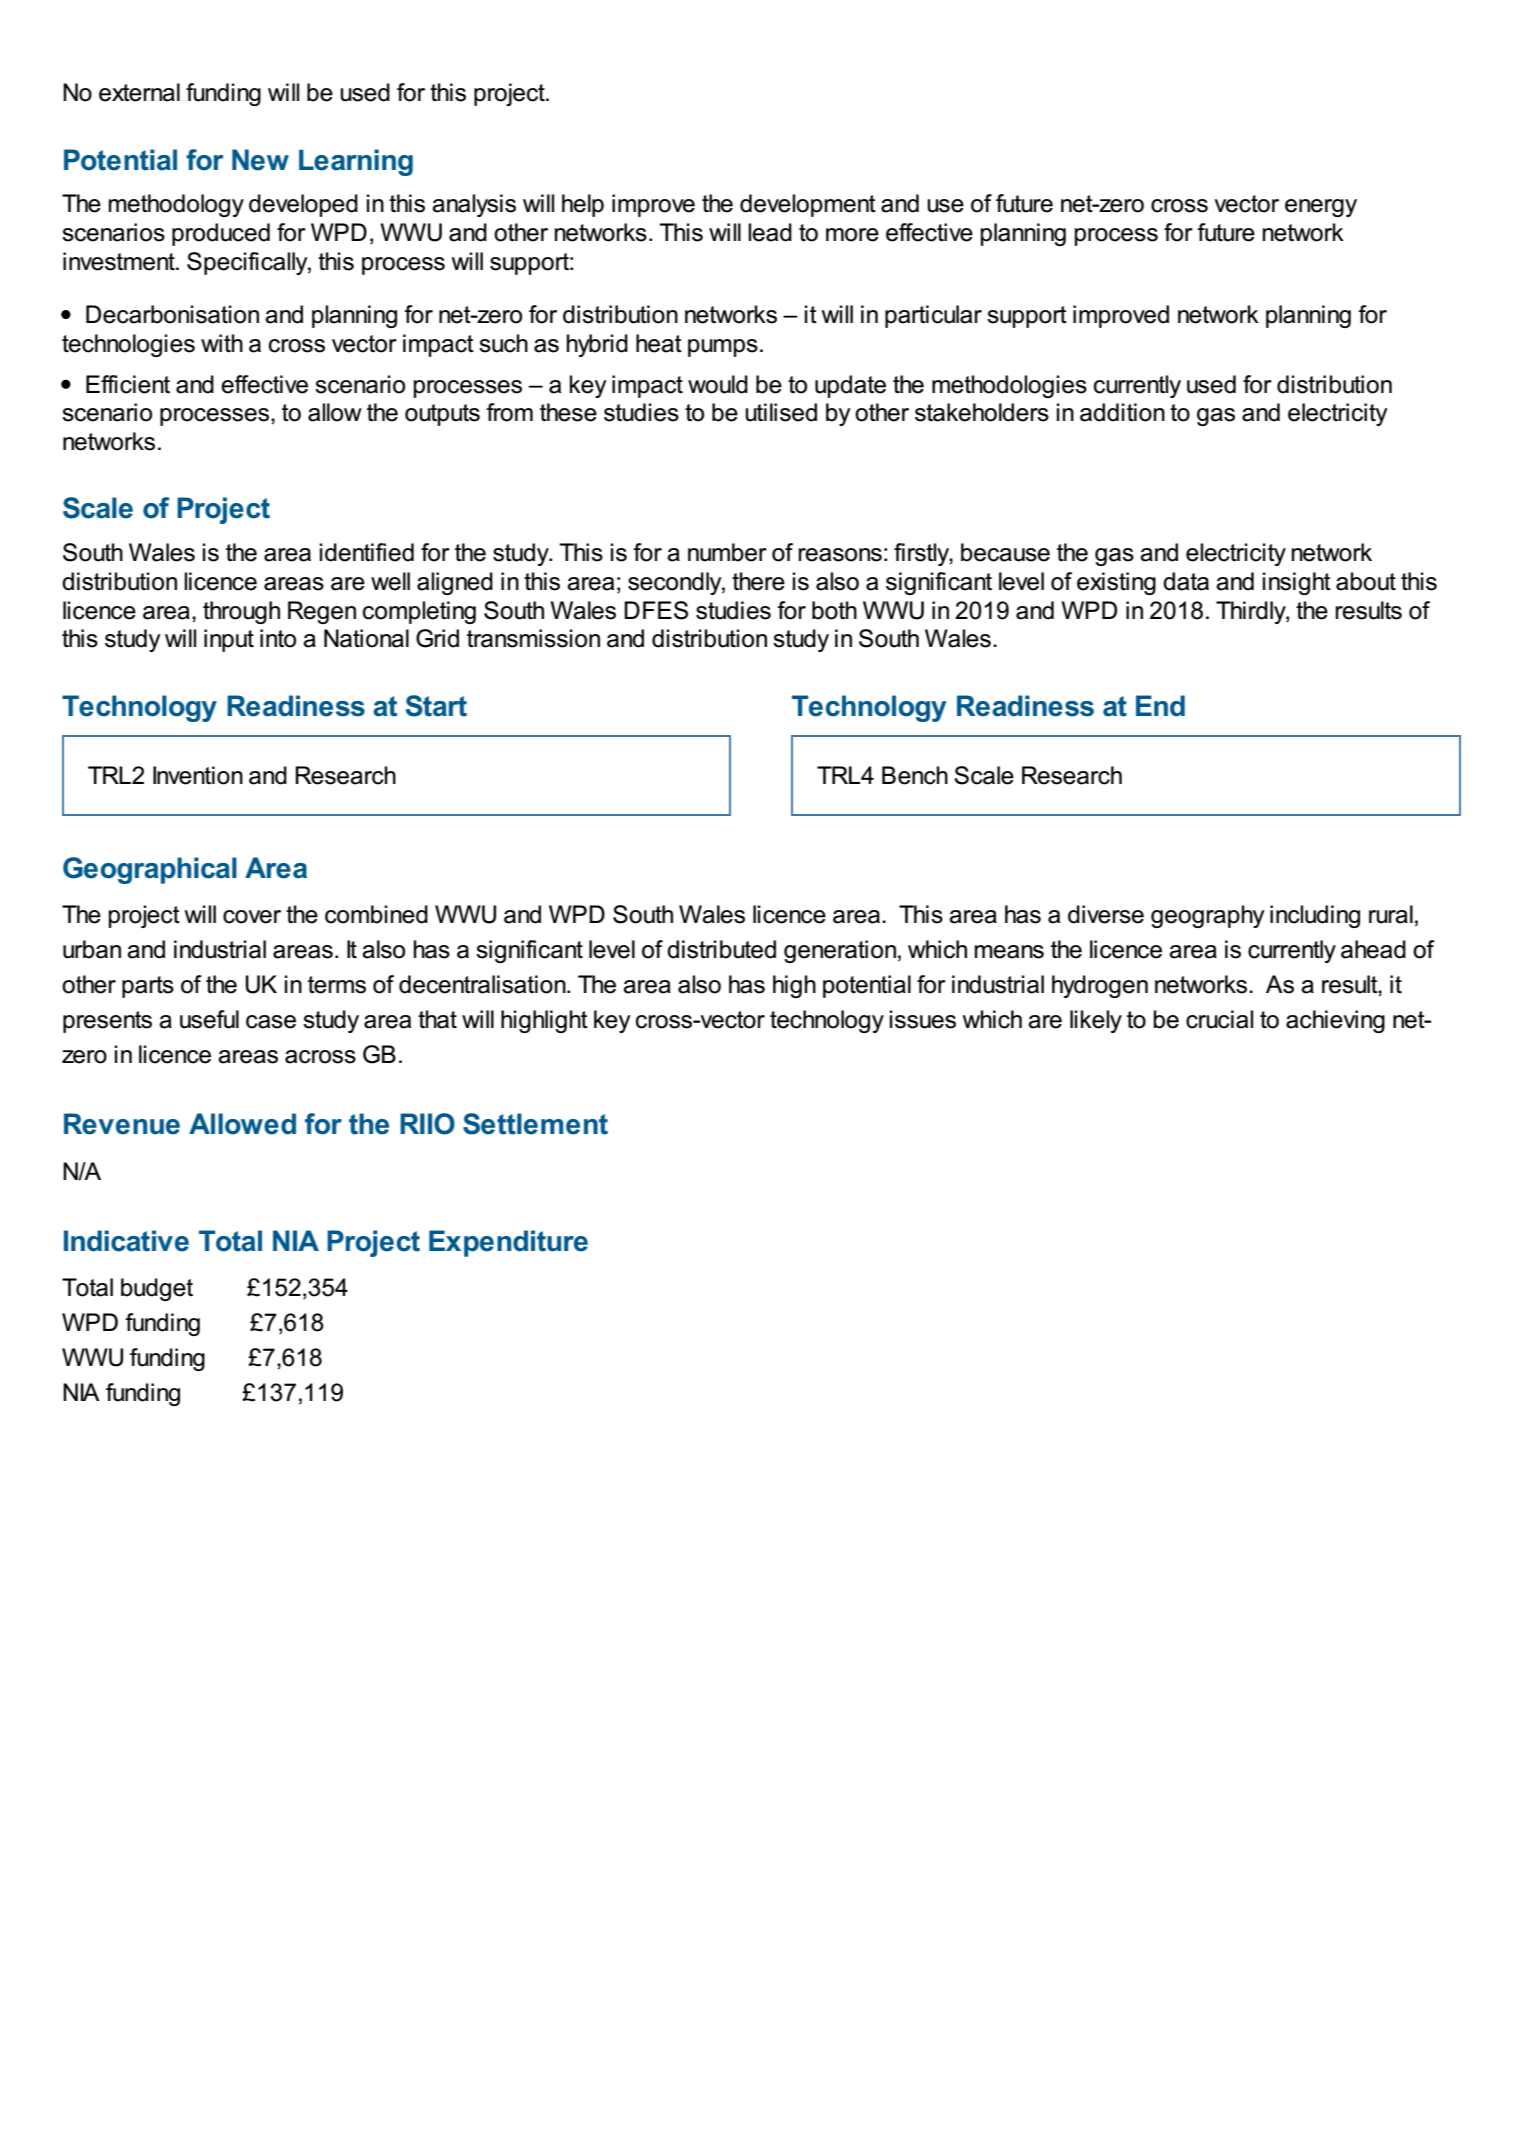  What do you see at coordinates (721, 949) in the screenshot?
I see `distributed` at bounding box center [721, 949].
